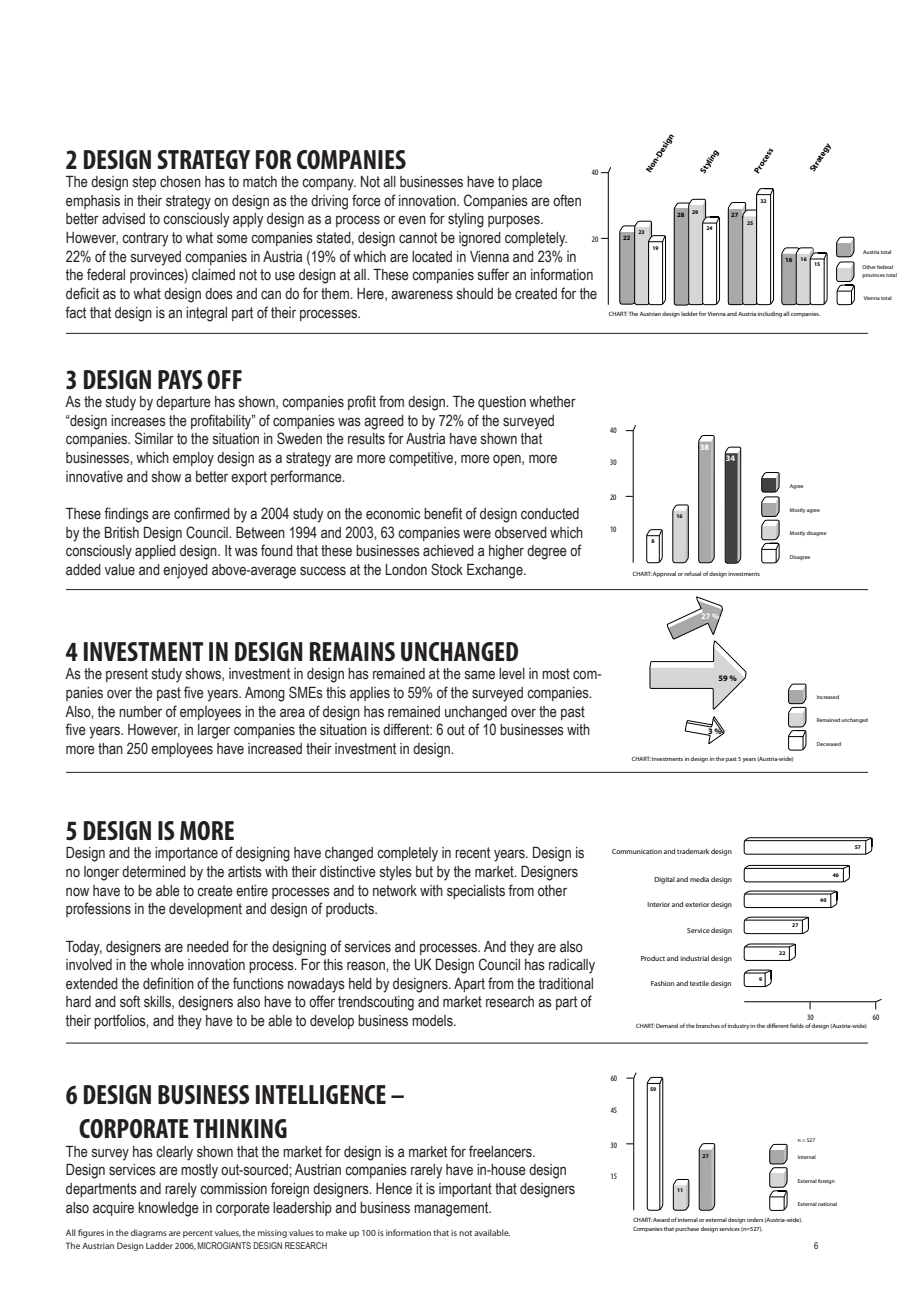 Image resolution: width=924 pixels, height=1308 pixels. I want to click on management, so click(452, 1209).
